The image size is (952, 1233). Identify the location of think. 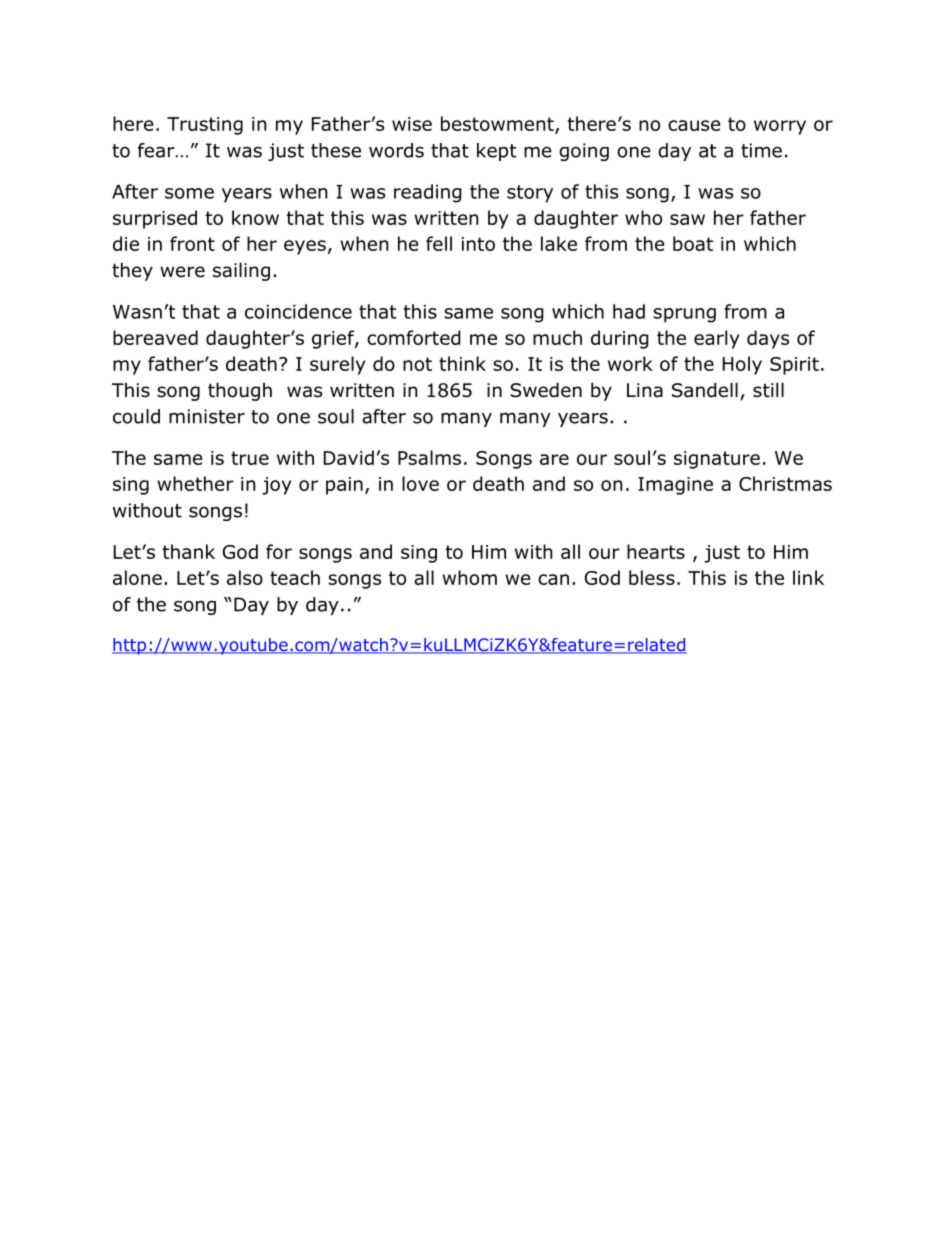
(462, 363).
